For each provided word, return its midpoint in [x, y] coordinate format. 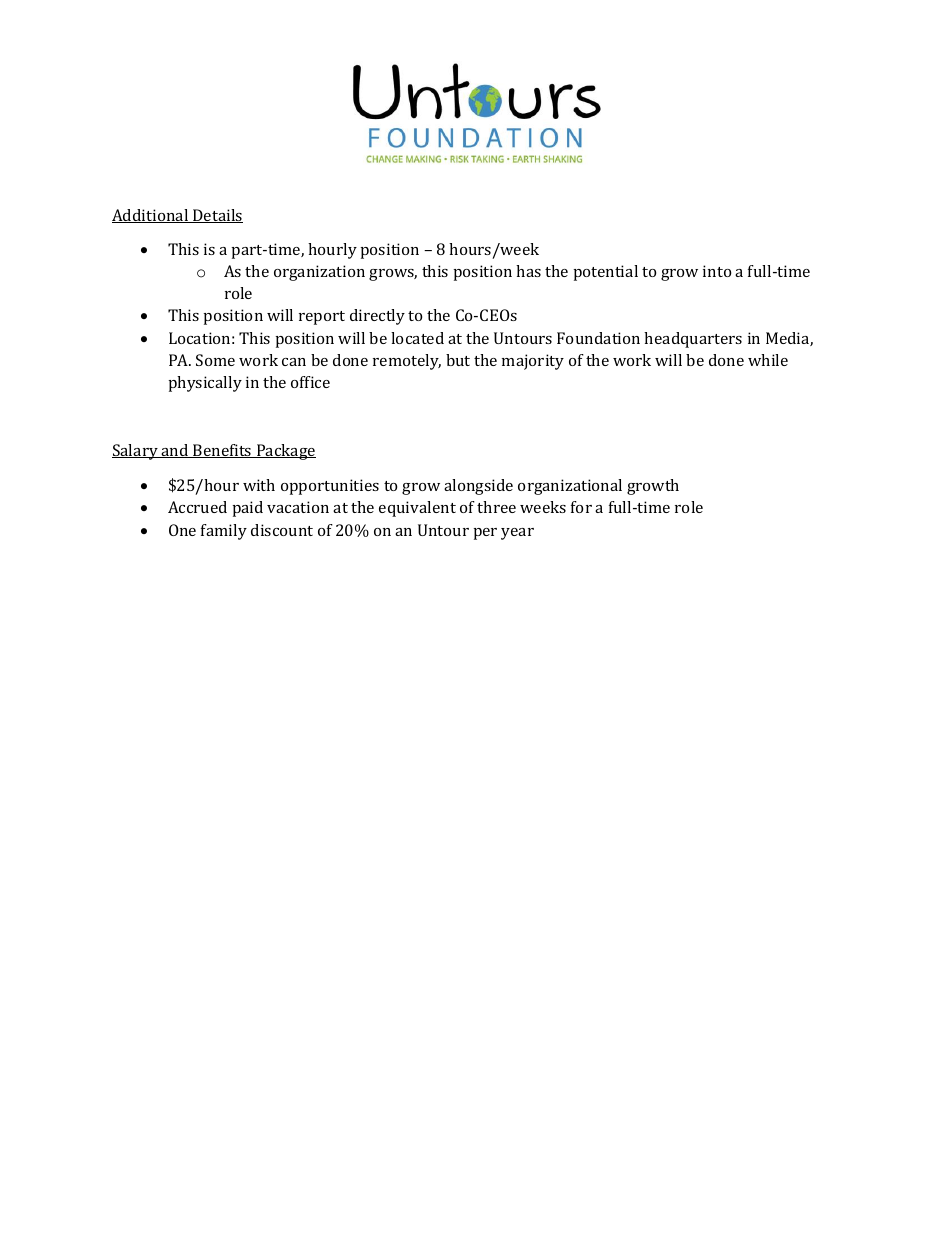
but [458, 360]
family [224, 532]
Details [217, 216]
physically [205, 384]
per [485, 534]
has [528, 271]
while [768, 360]
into [717, 271]
